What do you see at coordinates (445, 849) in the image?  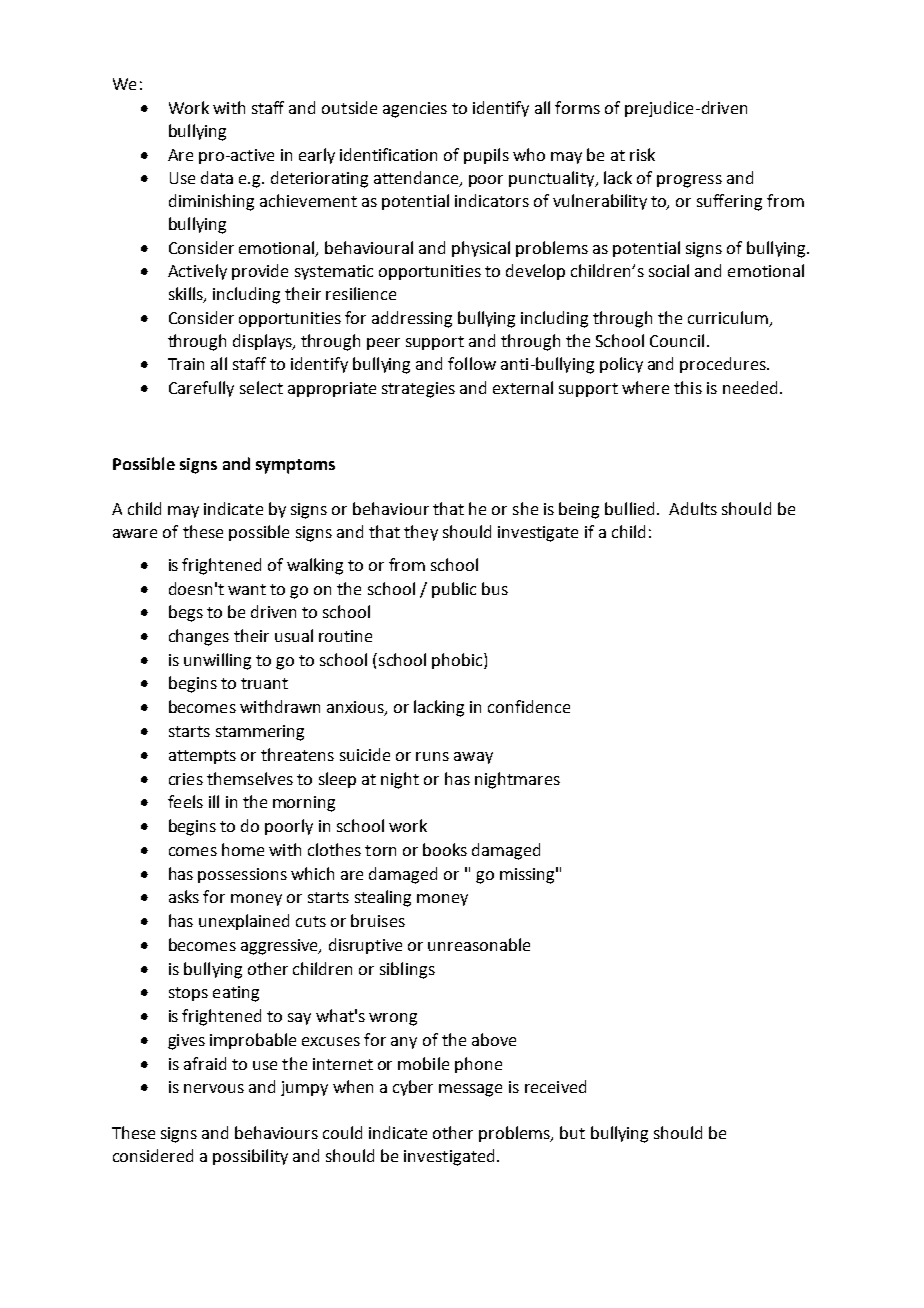 I see `books` at bounding box center [445, 849].
